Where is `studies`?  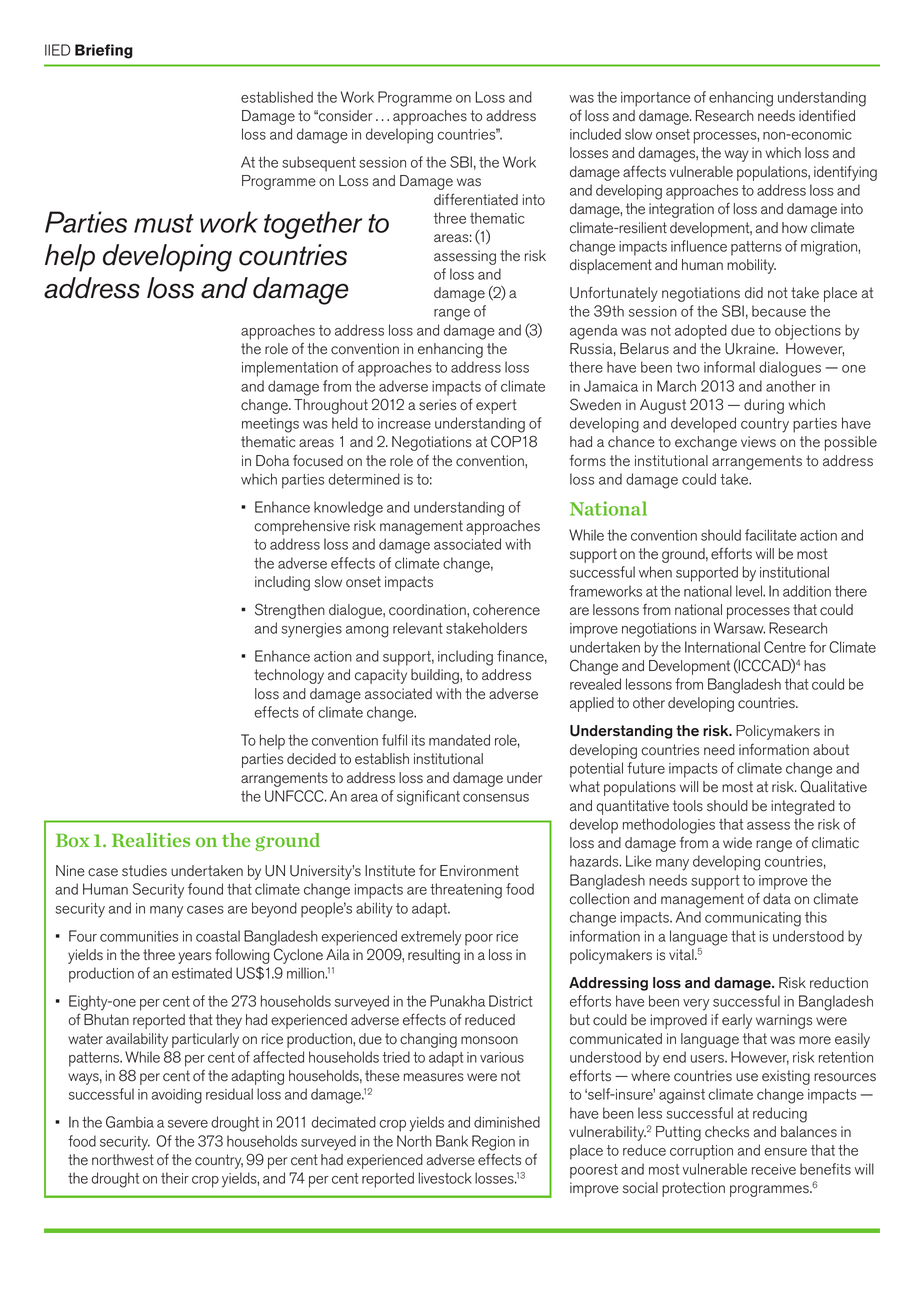 studies is located at coordinates (144, 871).
